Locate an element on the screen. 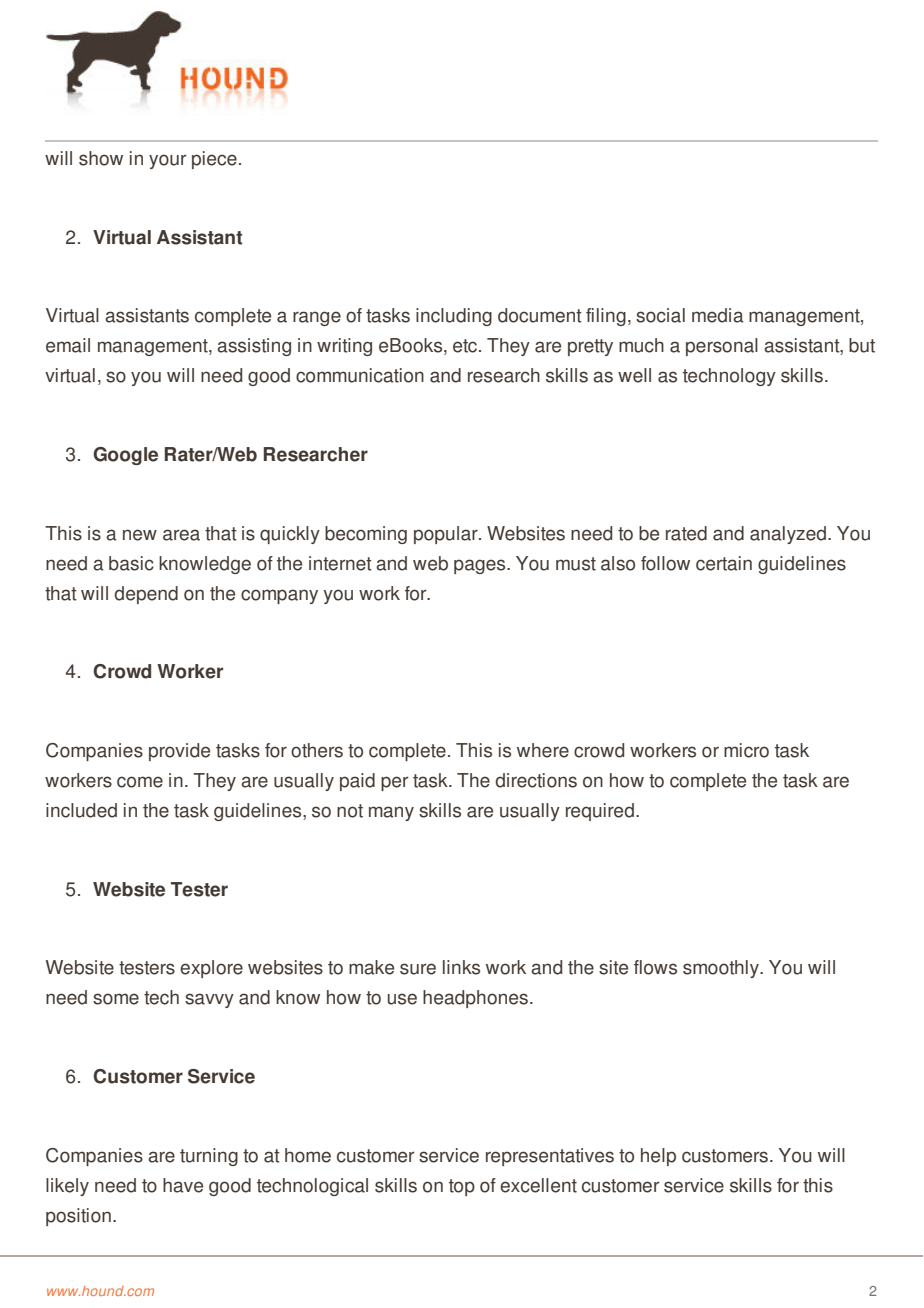  top is located at coordinates (462, 1187).
